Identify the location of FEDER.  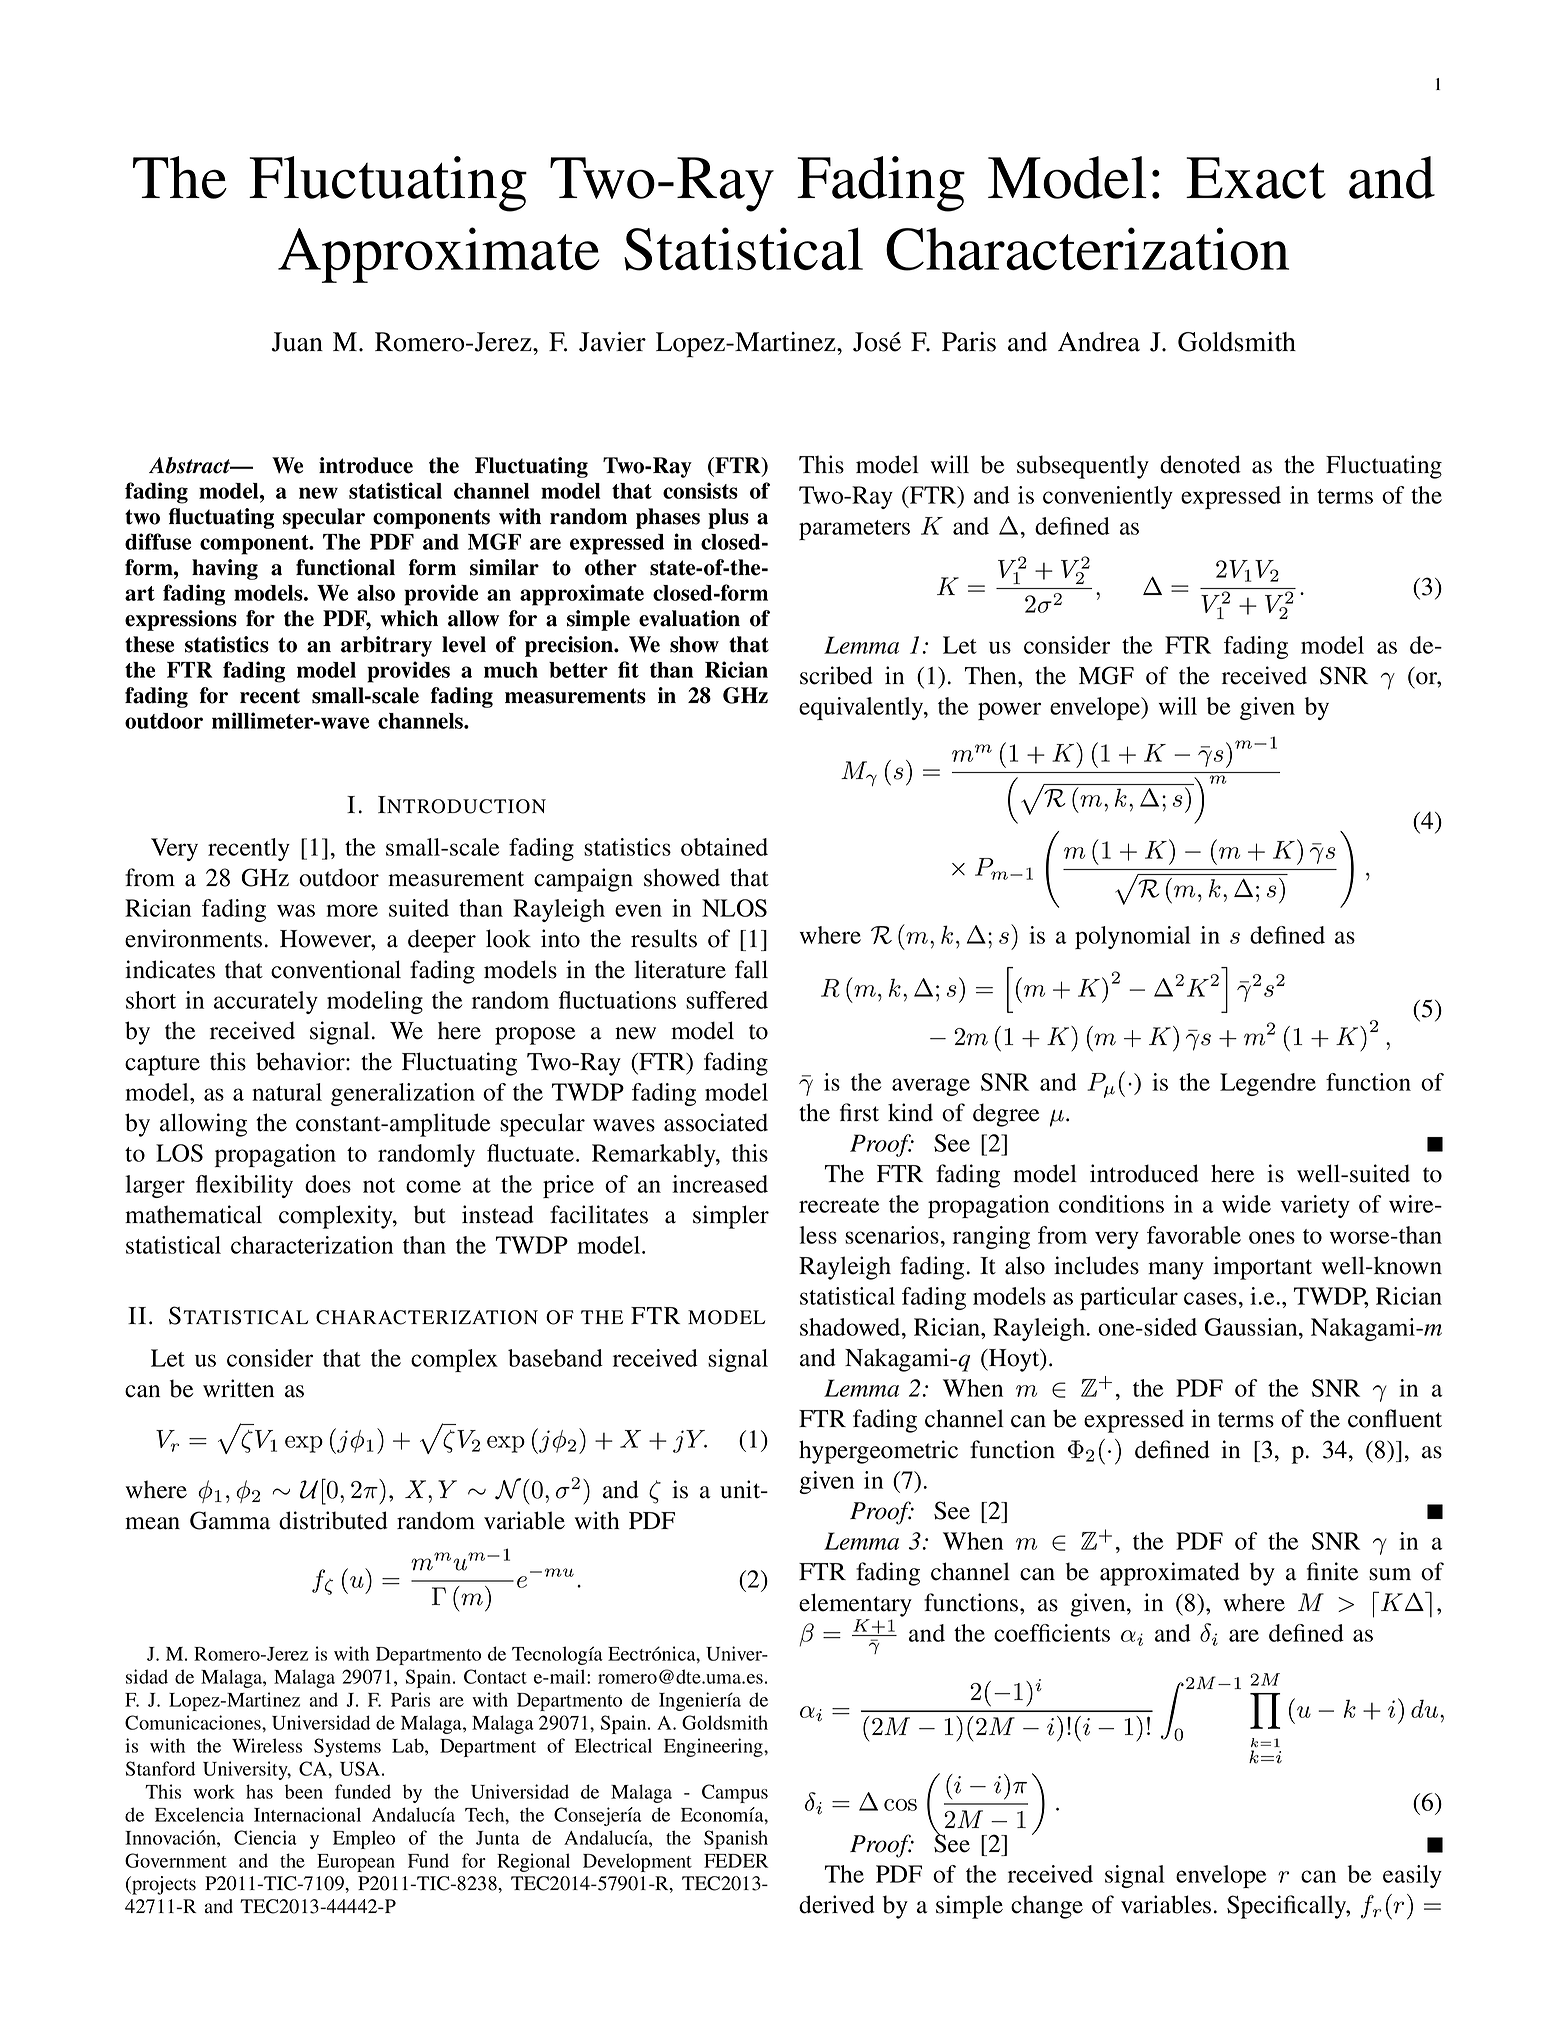
(736, 1861).
